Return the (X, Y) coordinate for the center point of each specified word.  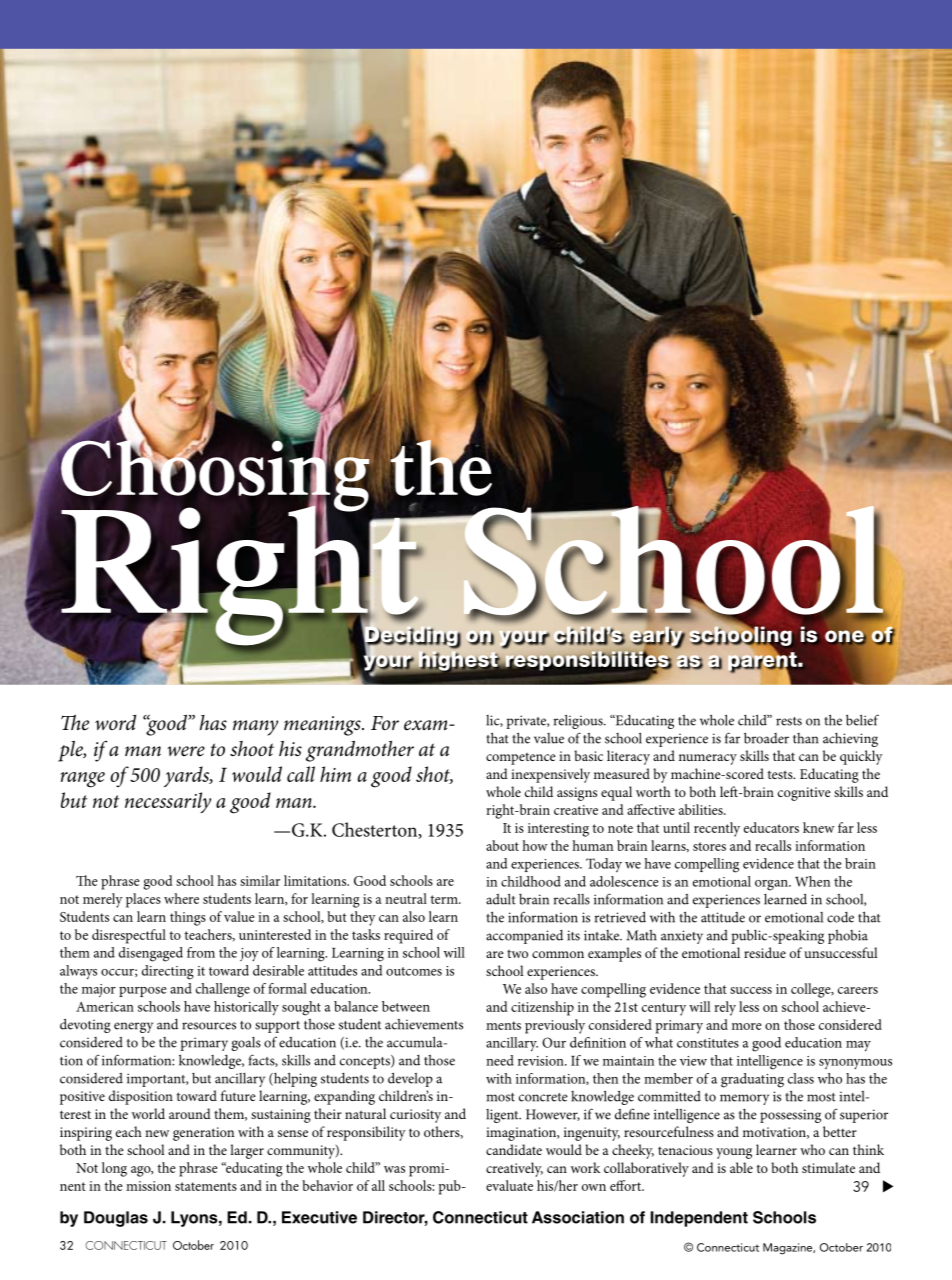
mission (148, 1186)
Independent (699, 1219)
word (115, 723)
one (845, 637)
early (657, 637)
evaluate (509, 1185)
